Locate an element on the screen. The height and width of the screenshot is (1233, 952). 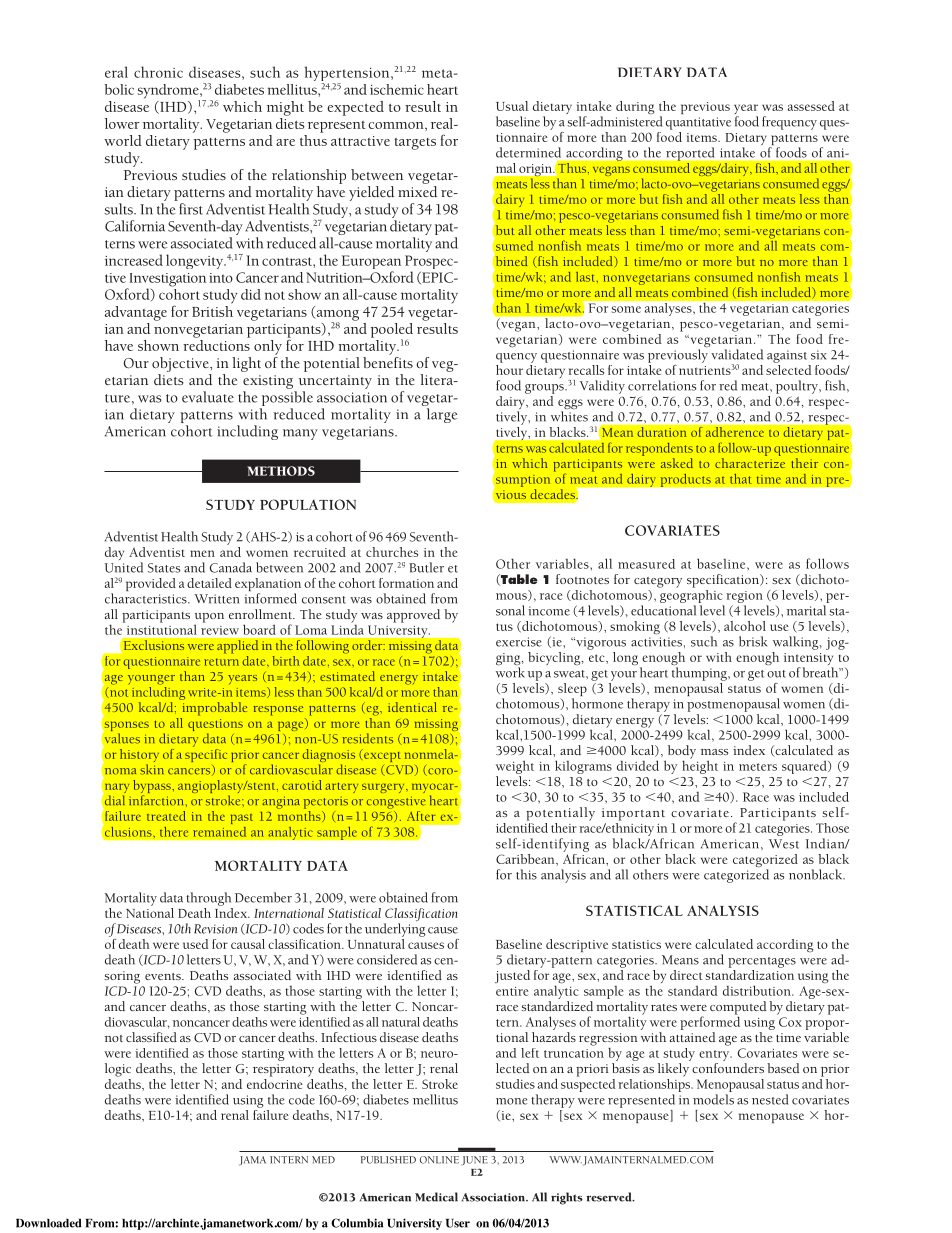
Medical is located at coordinates (436, 1197).
